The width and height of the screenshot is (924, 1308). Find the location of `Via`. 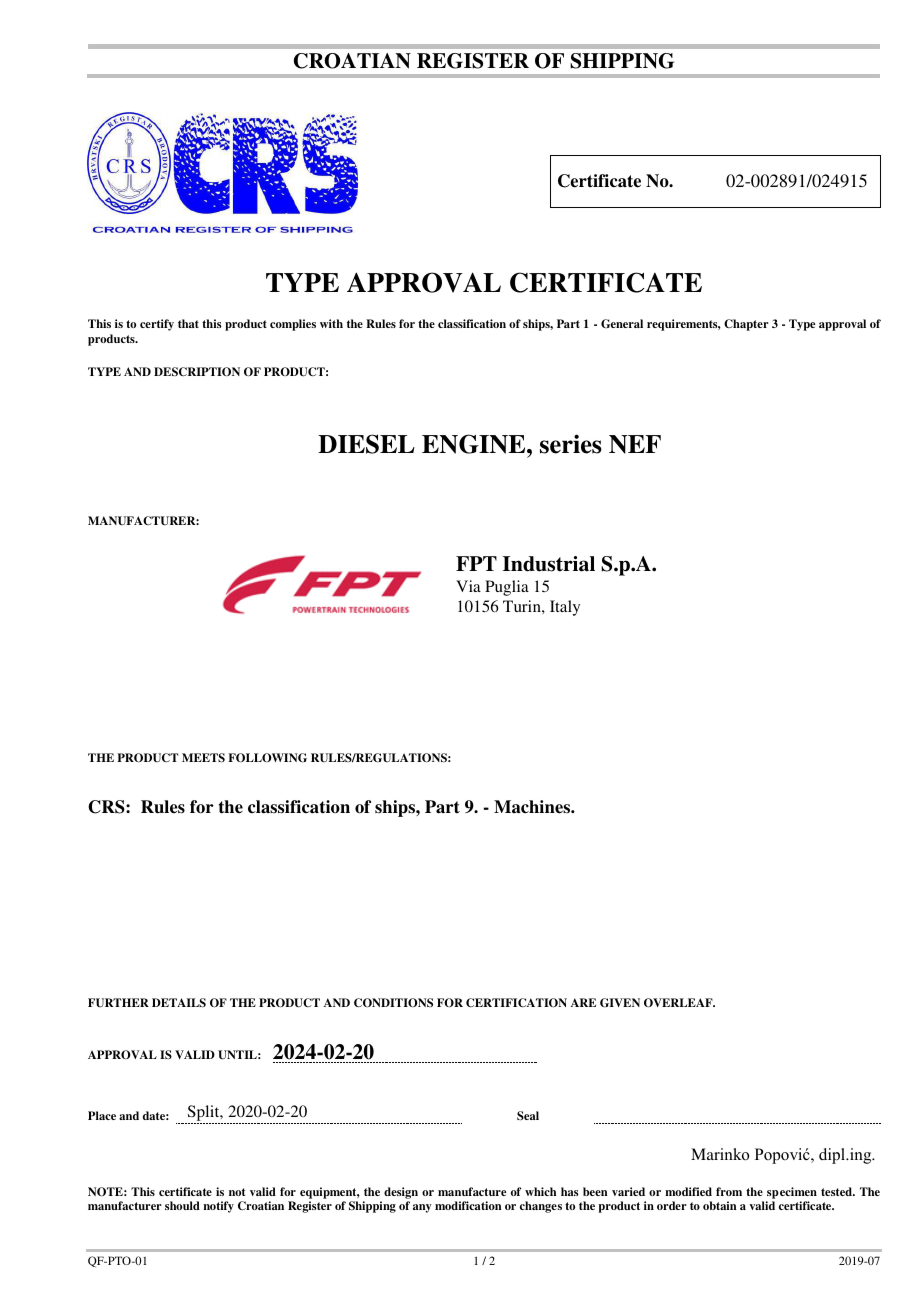

Via is located at coordinates (468, 586).
